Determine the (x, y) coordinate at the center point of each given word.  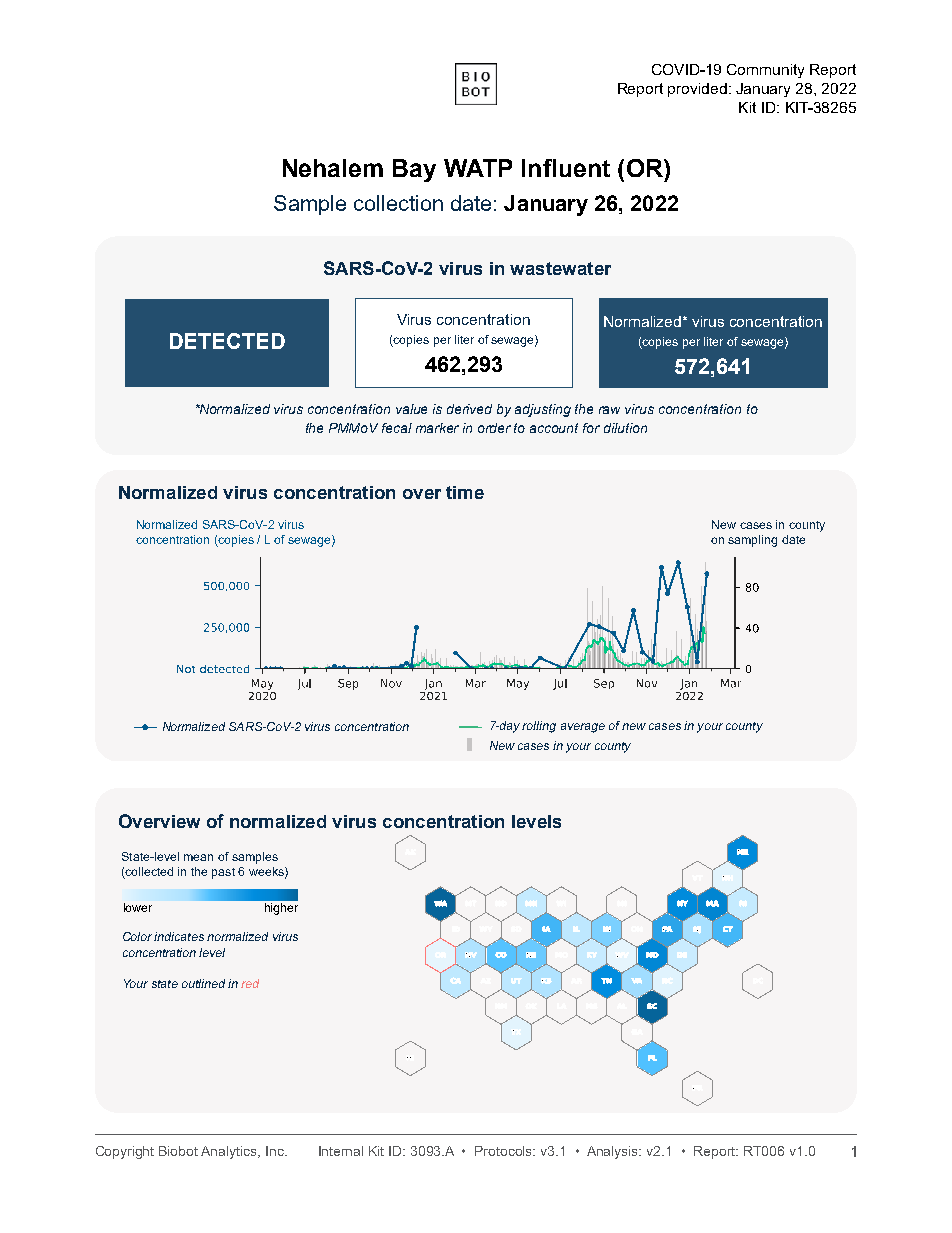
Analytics (230, 1152)
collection (398, 203)
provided (697, 90)
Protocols (505, 1151)
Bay (414, 170)
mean (198, 857)
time (465, 492)
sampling (752, 541)
